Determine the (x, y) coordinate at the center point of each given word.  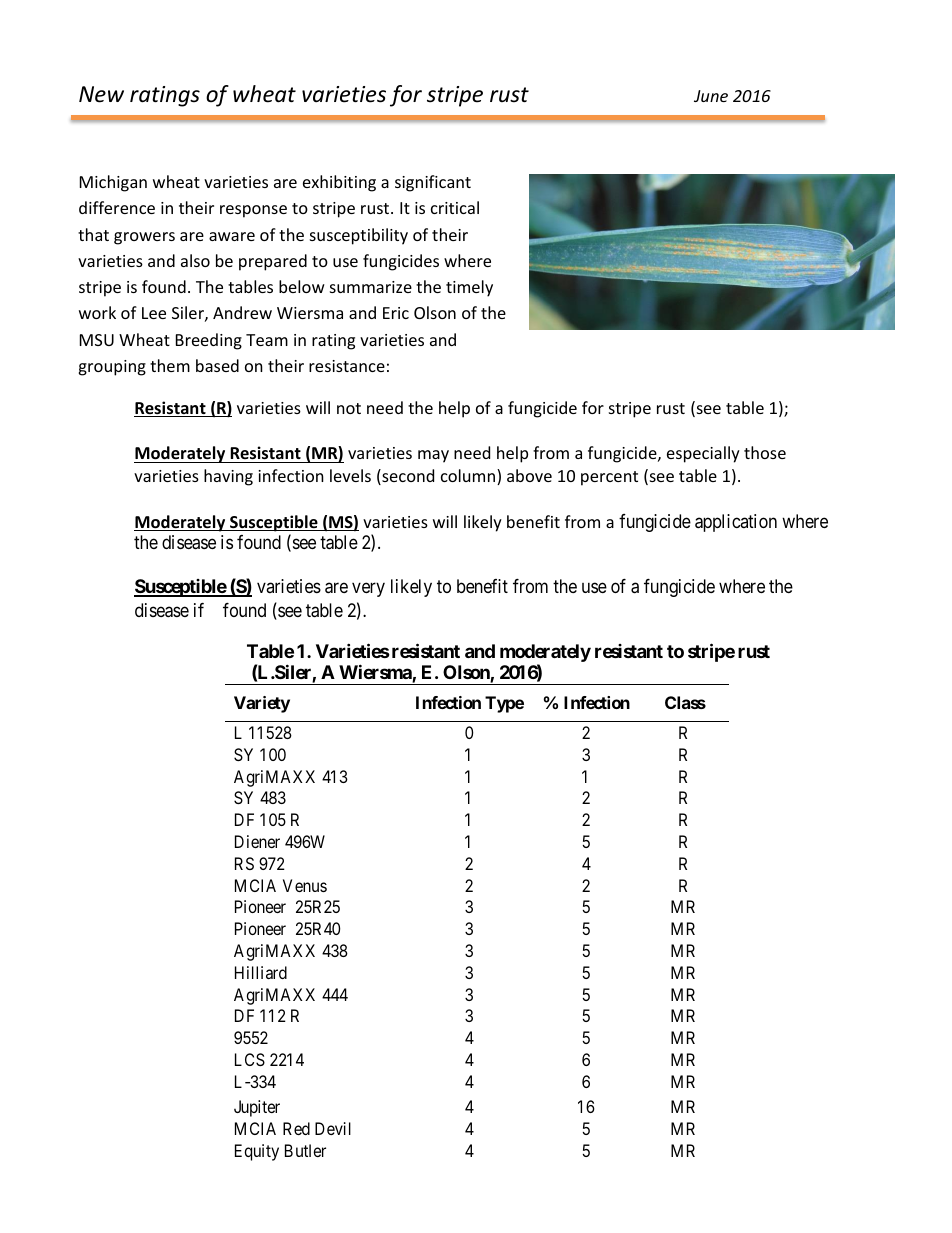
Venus (305, 885)
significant (433, 183)
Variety (262, 704)
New (101, 94)
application (736, 523)
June (711, 96)
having (228, 477)
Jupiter (257, 1108)
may (433, 456)
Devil (333, 1128)
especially (703, 454)
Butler (305, 1150)
